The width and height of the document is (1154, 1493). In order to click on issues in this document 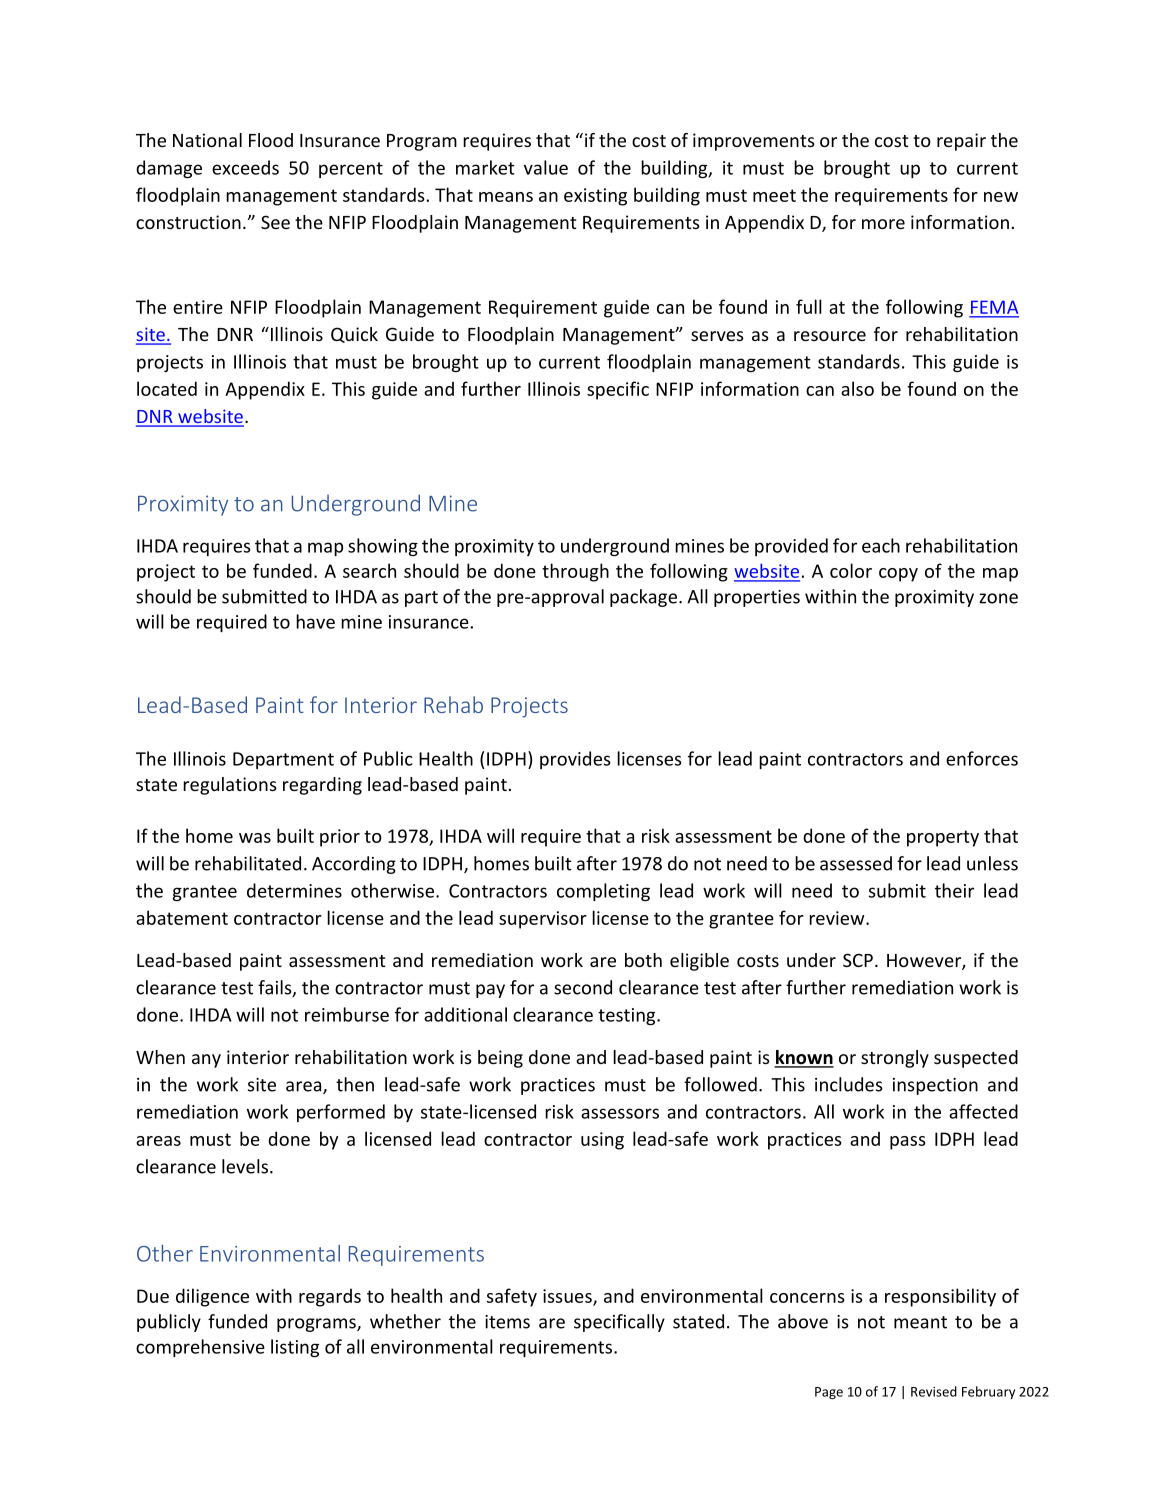, I will do `click(568, 1297)`.
